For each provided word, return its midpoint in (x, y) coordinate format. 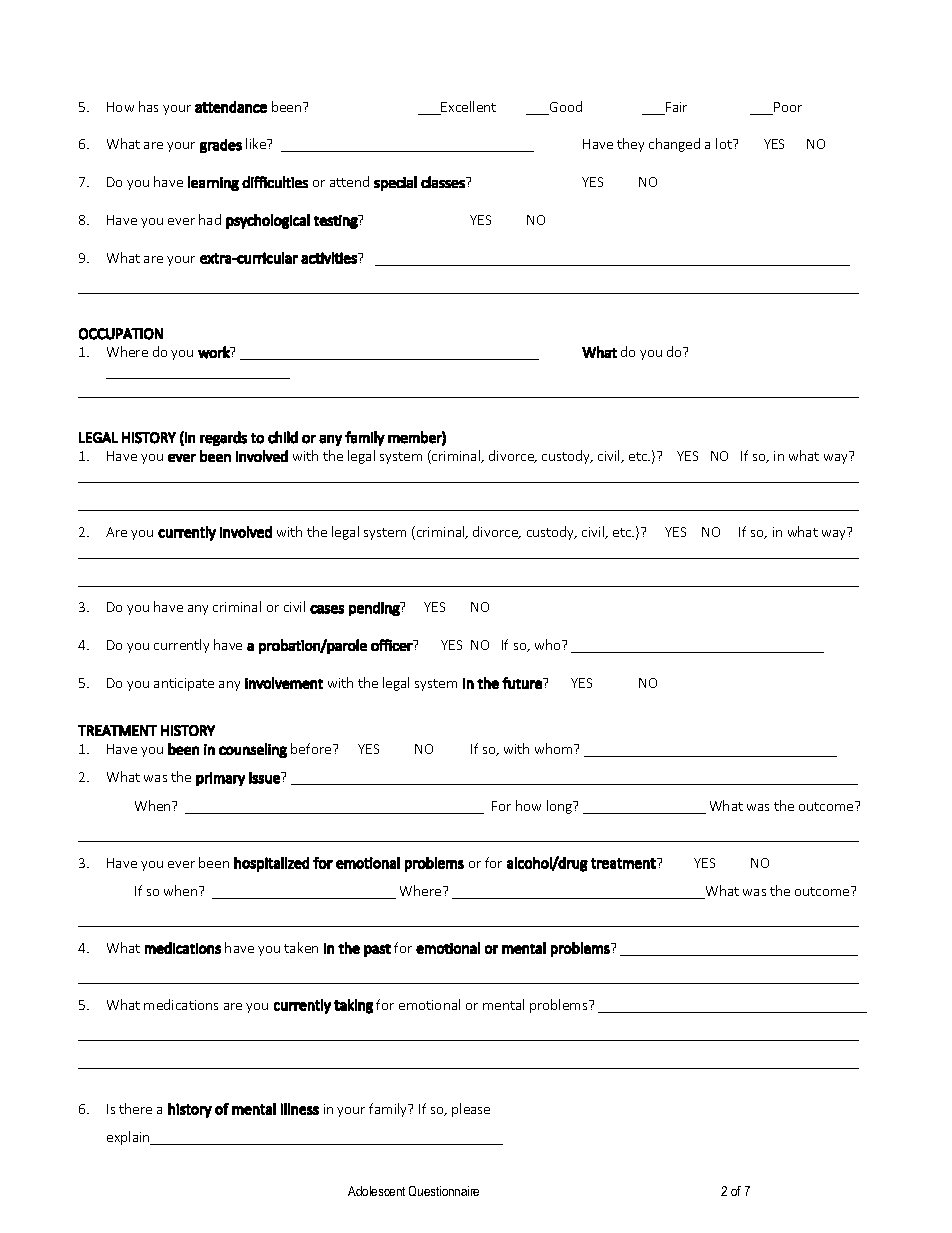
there (135, 1108)
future (523, 683)
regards (223, 438)
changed (674, 145)
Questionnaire (444, 1191)
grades (221, 146)
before (312, 748)
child (283, 437)
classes (444, 182)
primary (220, 779)
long (561, 807)
